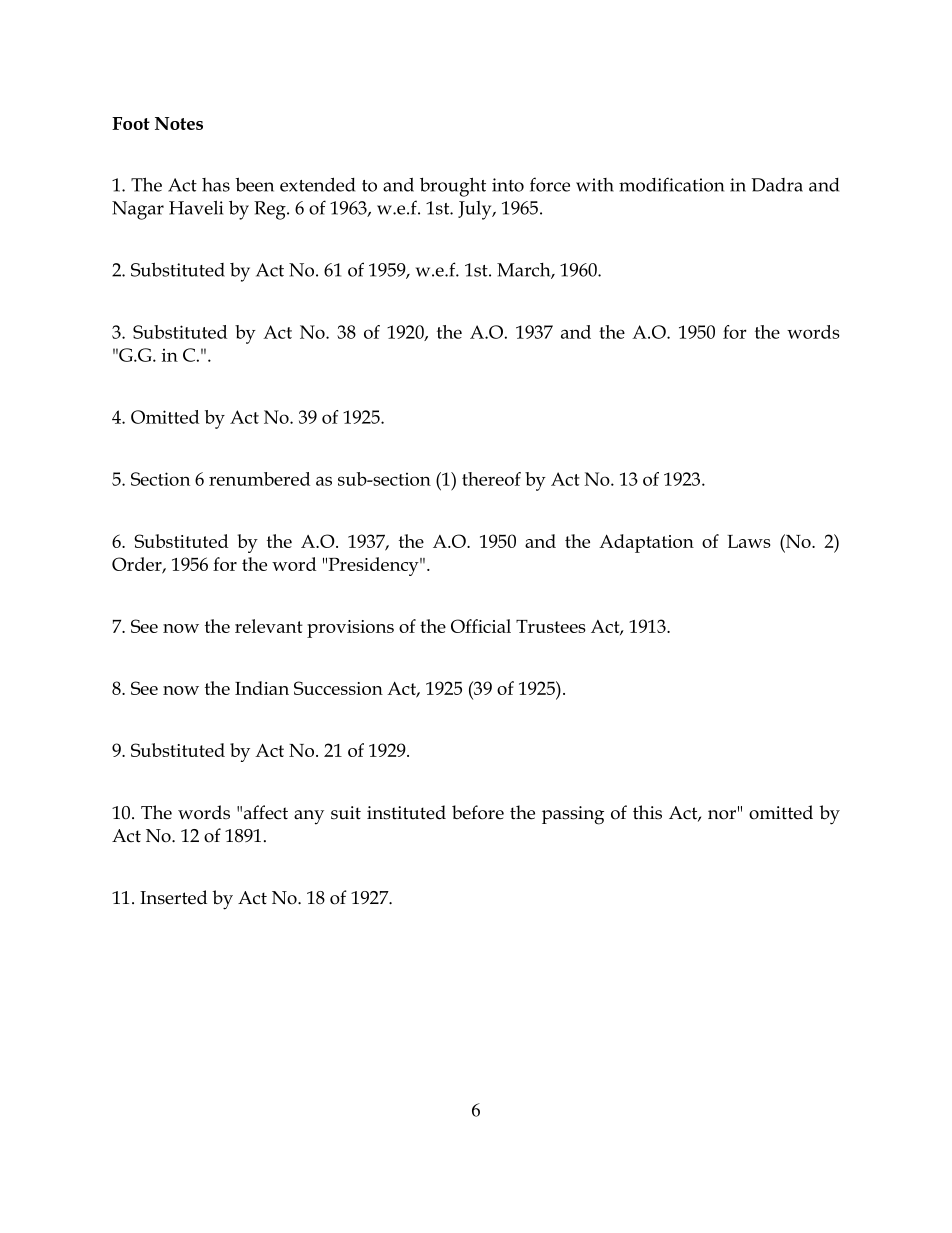 This screenshot has width=952, height=1233. Describe the element at coordinates (269, 626) in the screenshot. I see `relevant` at that location.
